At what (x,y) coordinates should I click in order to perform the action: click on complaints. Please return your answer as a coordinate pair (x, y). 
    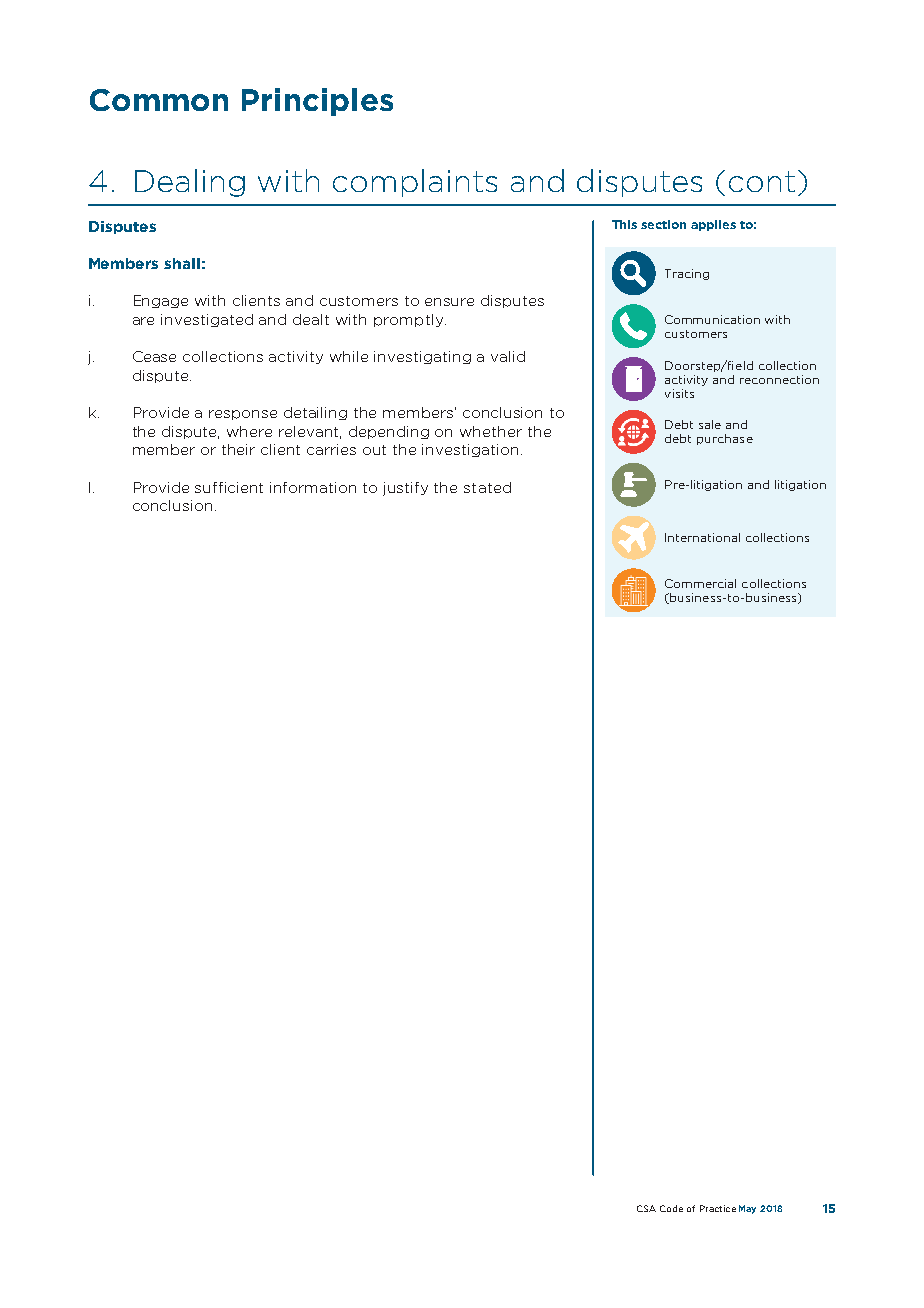
    Looking at the image, I should click on (415, 183).
